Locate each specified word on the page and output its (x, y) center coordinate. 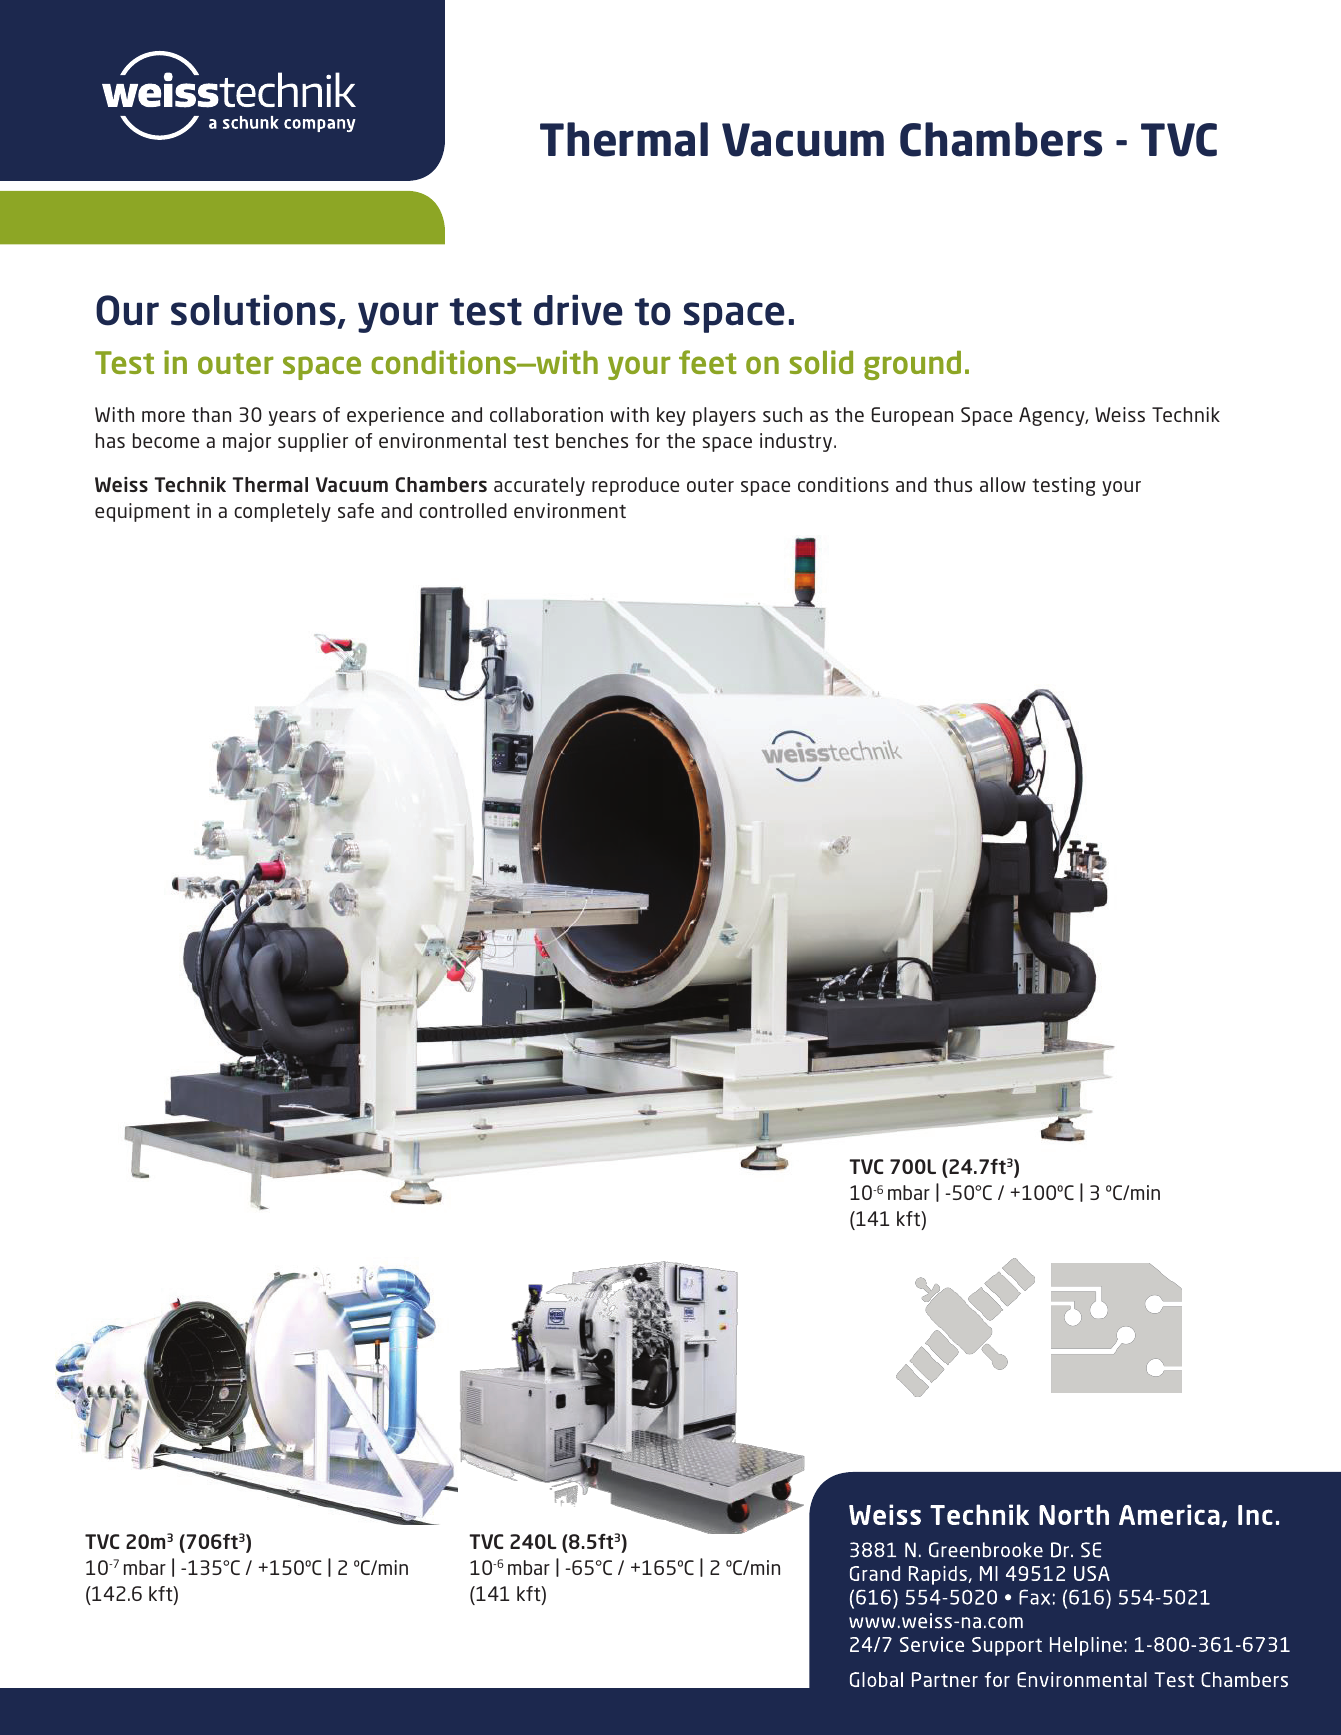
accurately (539, 486)
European (912, 416)
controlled (463, 510)
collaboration (546, 414)
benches (592, 440)
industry (797, 442)
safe (356, 510)
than (211, 414)
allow (1003, 484)
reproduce (635, 486)
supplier (313, 442)
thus (953, 484)
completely (282, 512)
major (247, 442)
